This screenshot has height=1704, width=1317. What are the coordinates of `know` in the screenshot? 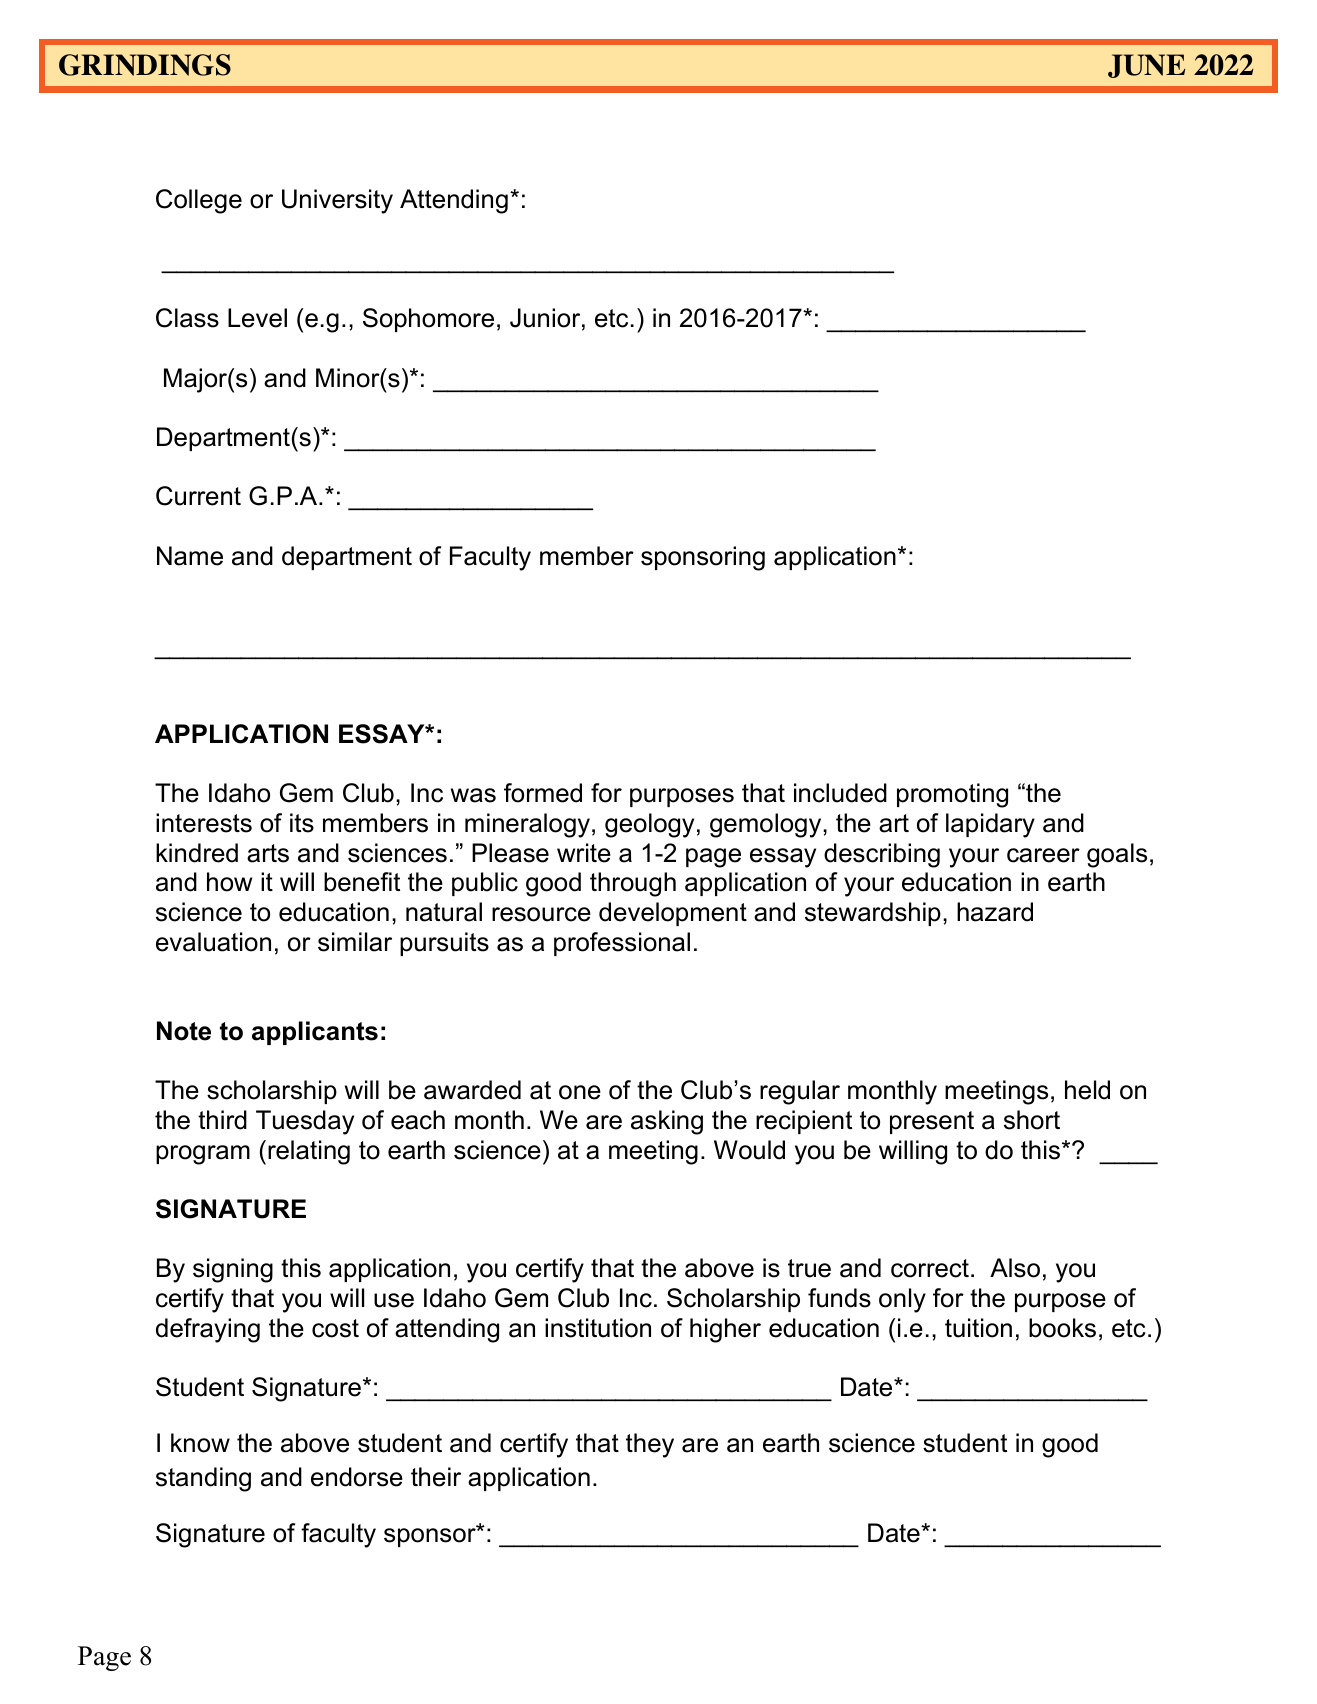 It's located at (200, 1443).
